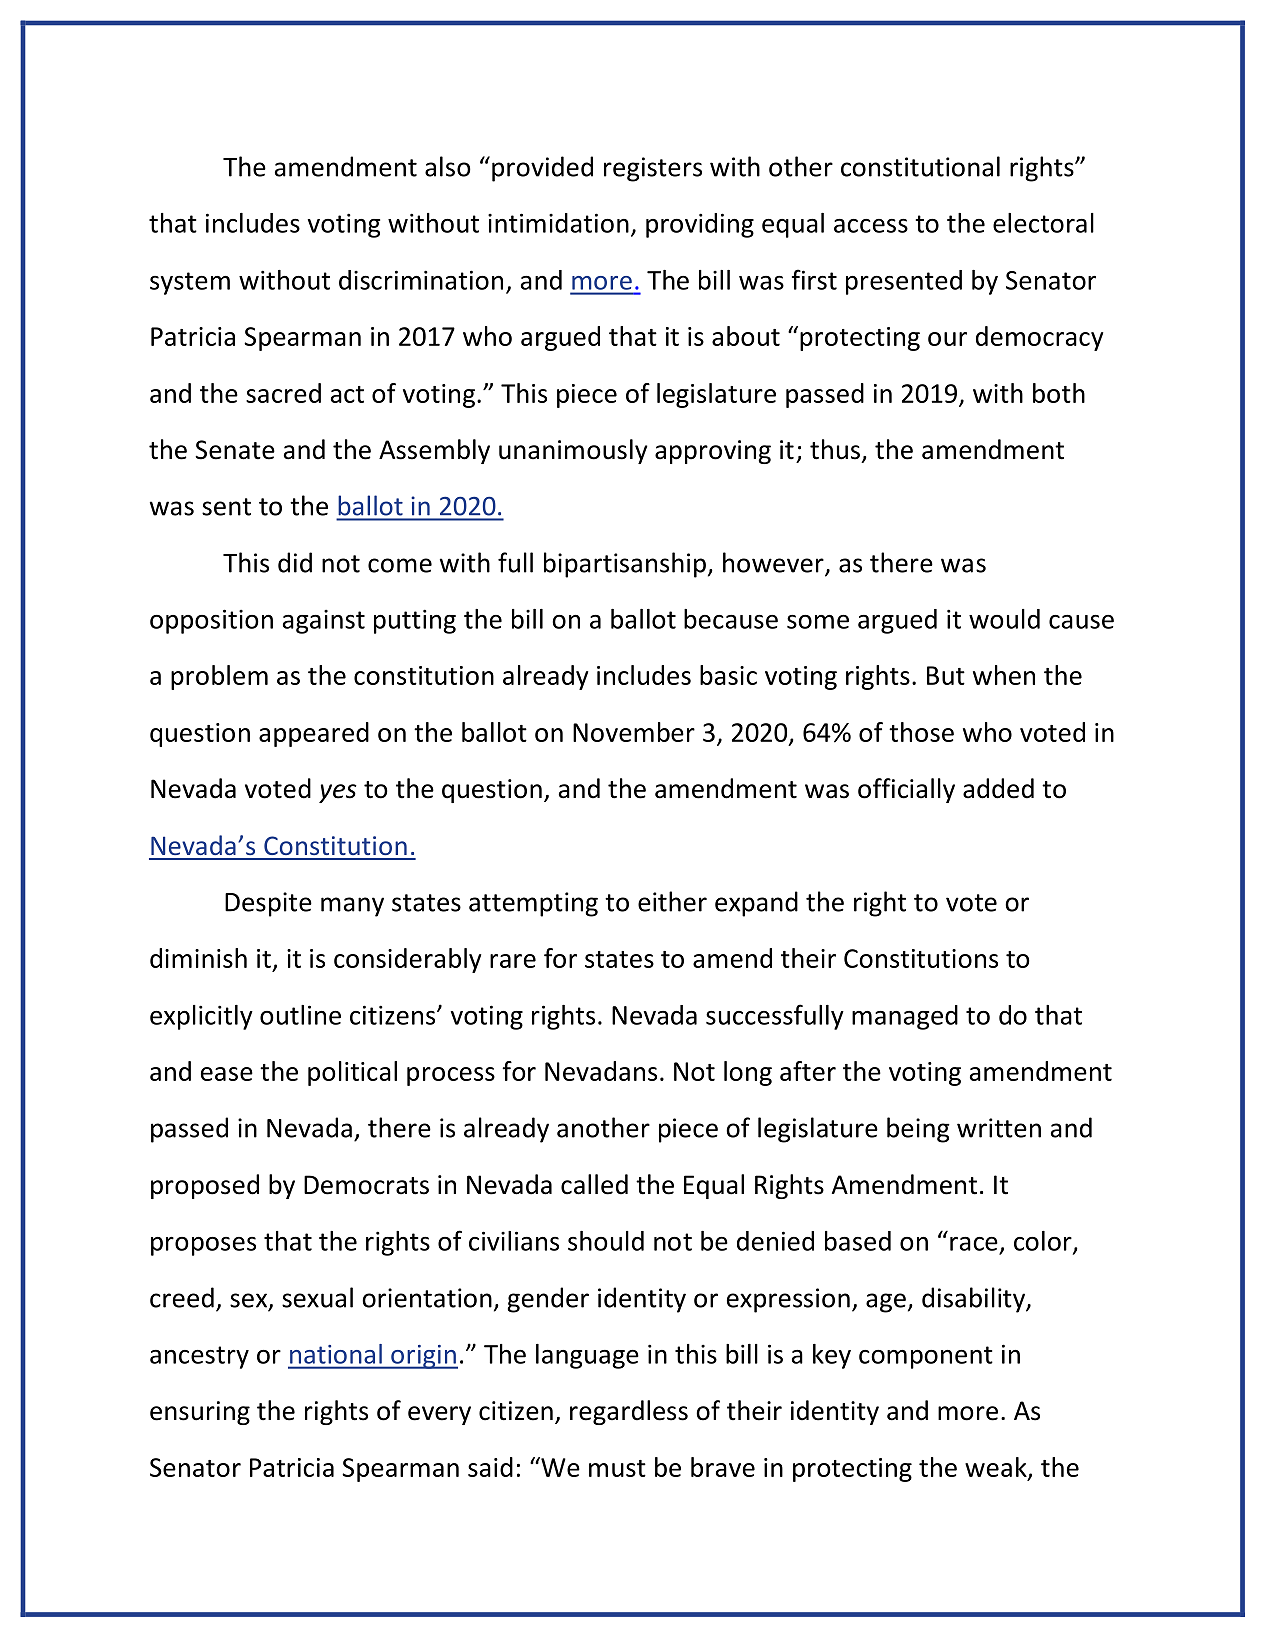  I want to click on would, so click(1004, 619).
